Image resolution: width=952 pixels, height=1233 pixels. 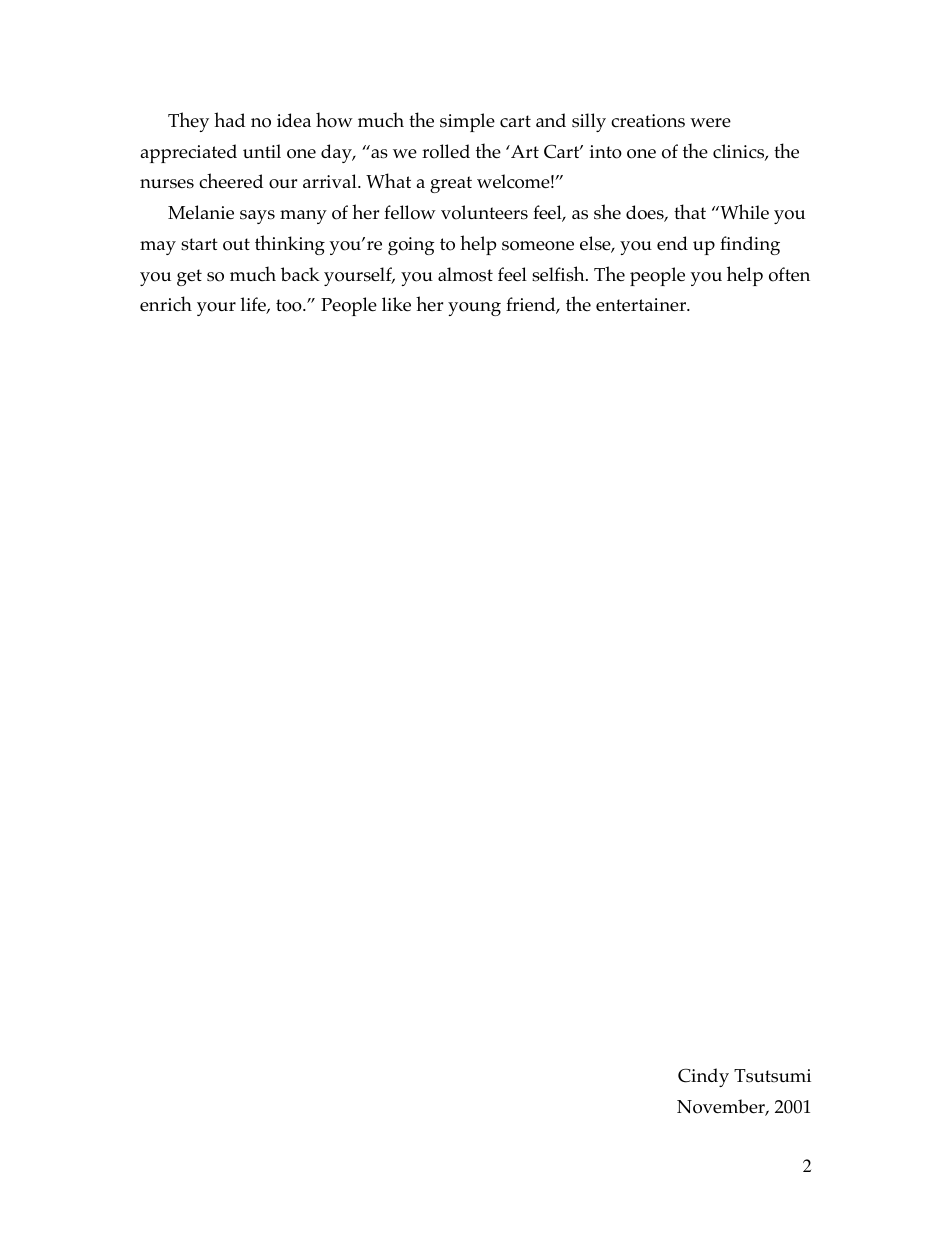 I want to click on like, so click(x=396, y=304).
